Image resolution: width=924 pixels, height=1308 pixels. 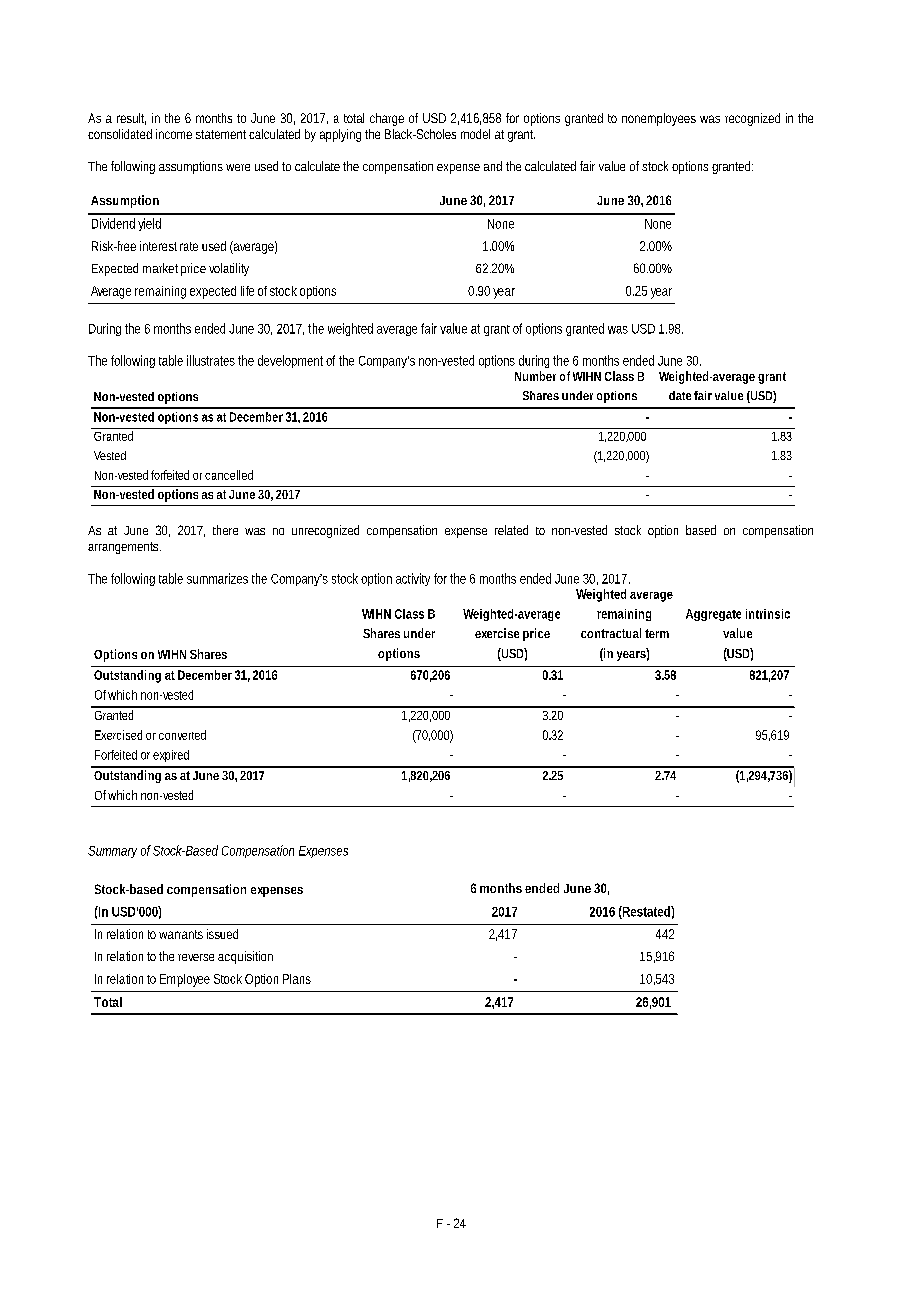 What do you see at coordinates (196, 957) in the screenshot?
I see `reverse` at bounding box center [196, 957].
